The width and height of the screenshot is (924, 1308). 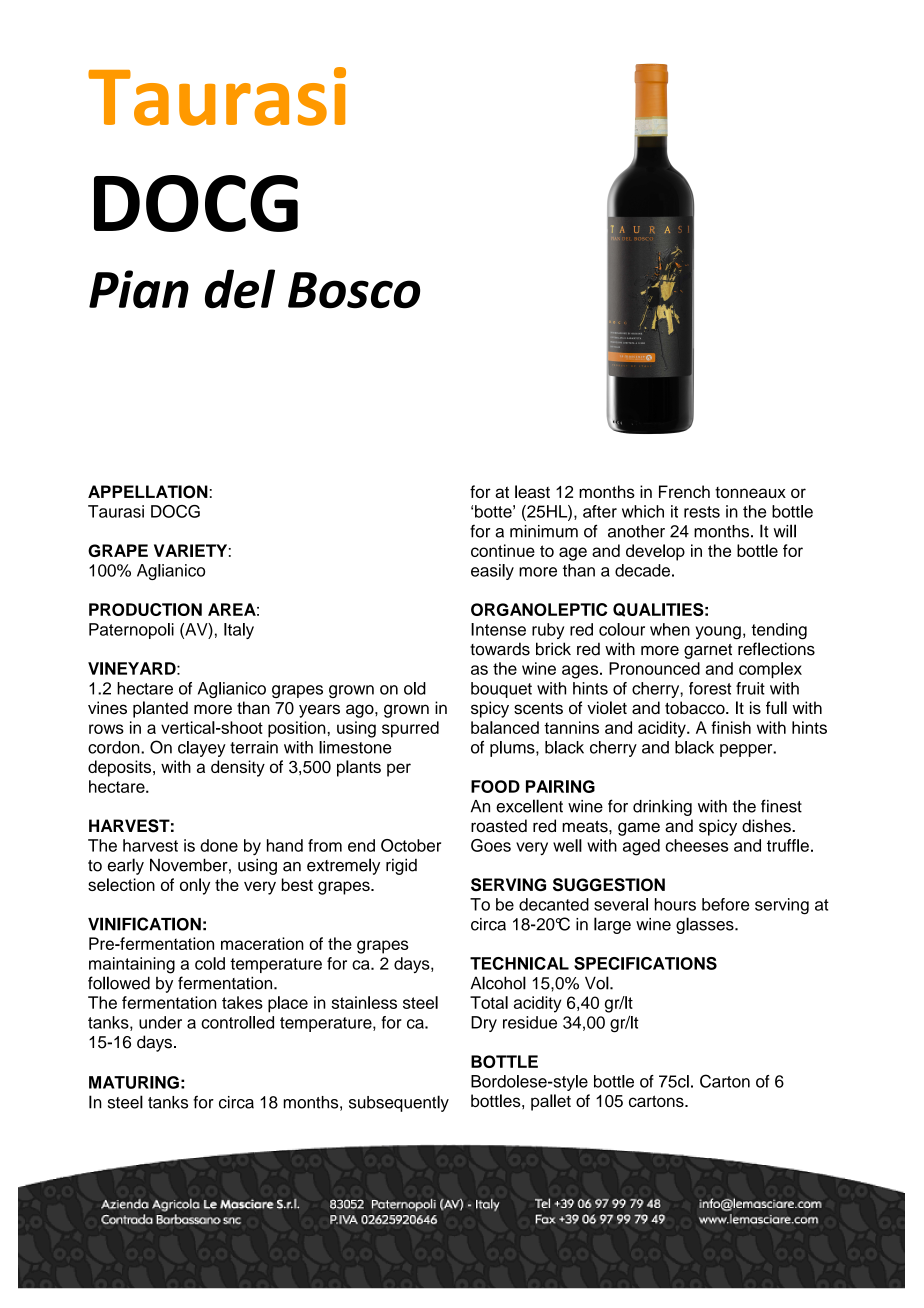 I want to click on planted, so click(x=160, y=709).
